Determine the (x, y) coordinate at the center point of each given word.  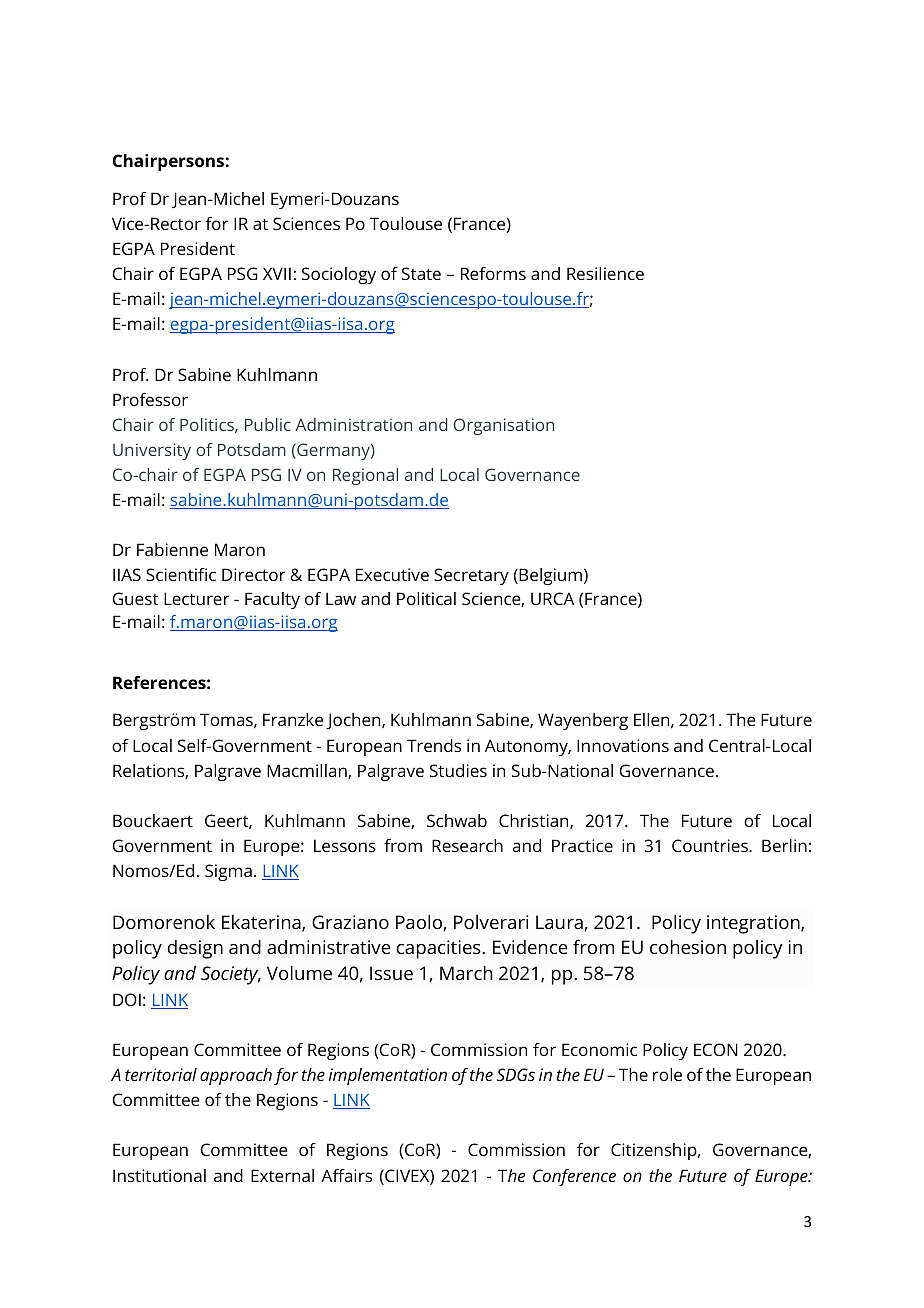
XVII (277, 273)
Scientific (181, 574)
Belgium (549, 576)
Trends (434, 745)
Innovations (623, 745)
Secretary (471, 576)
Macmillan (308, 771)
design (195, 949)
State (421, 273)
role (667, 1074)
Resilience (605, 273)
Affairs (346, 1175)
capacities (440, 949)
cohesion (688, 947)
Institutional (159, 1175)
